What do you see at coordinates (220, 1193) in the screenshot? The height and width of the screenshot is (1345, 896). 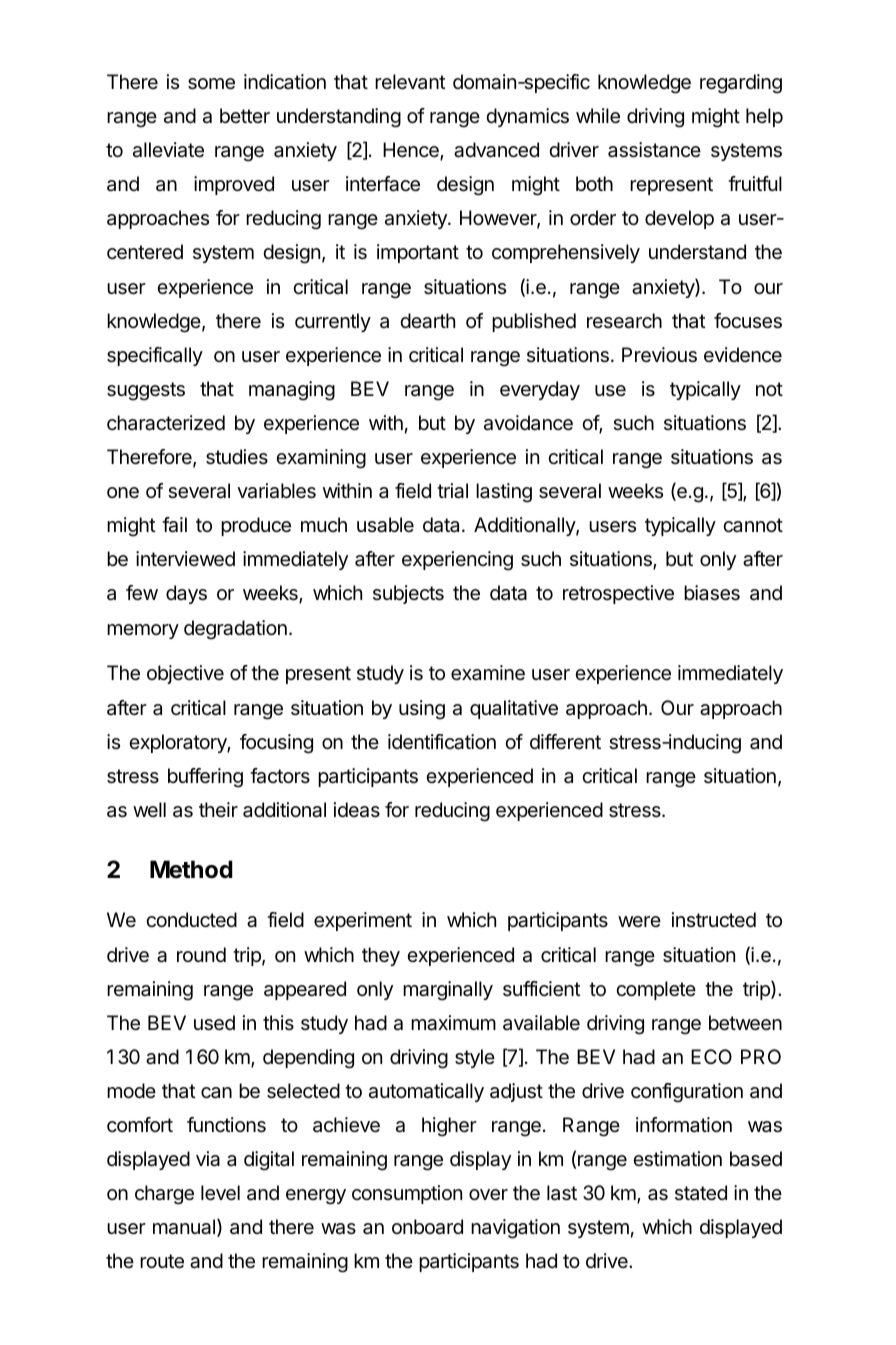 I see `level` at bounding box center [220, 1193].
